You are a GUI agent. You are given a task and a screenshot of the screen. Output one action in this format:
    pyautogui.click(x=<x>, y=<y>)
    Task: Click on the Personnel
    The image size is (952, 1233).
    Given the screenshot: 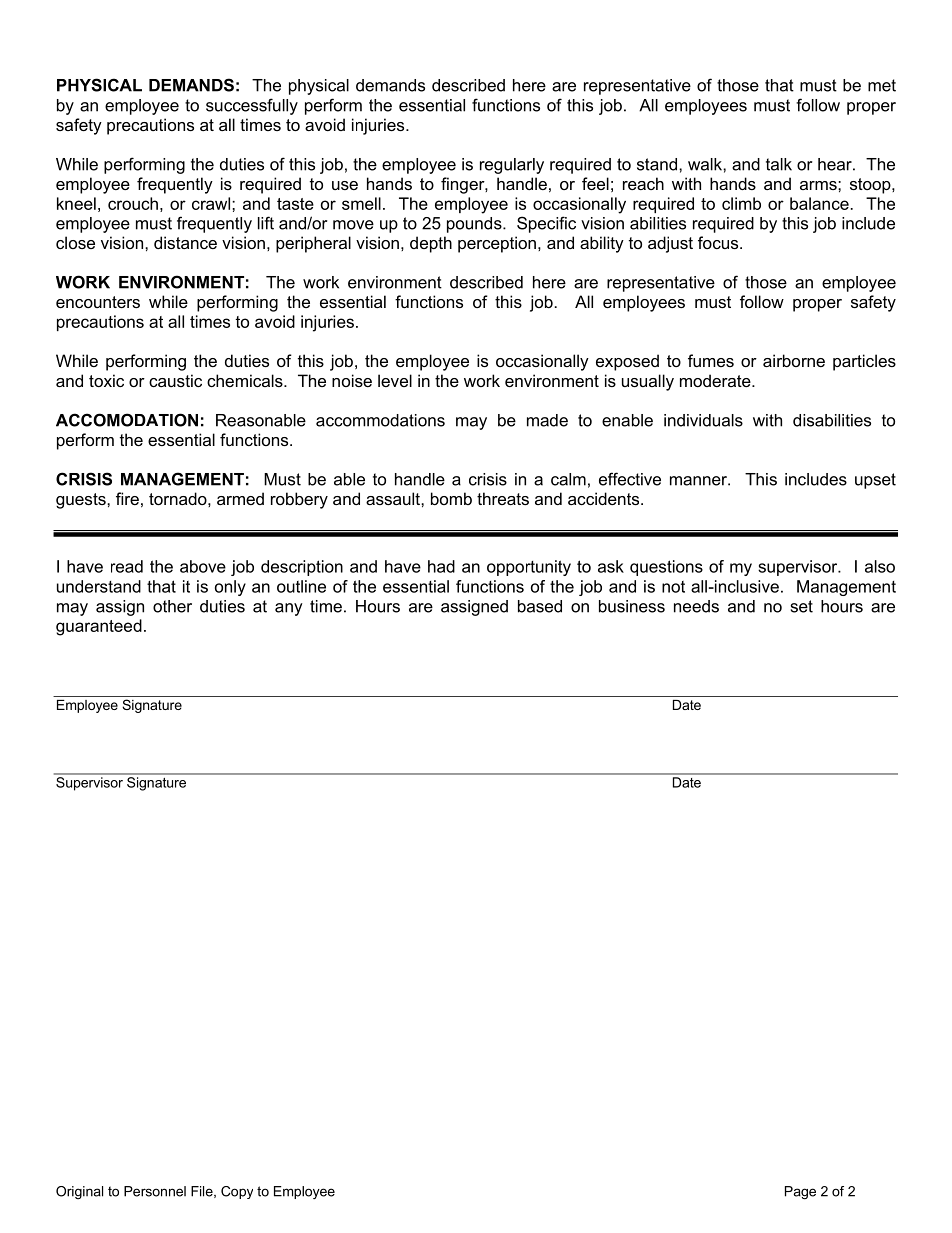 What is the action you would take?
    pyautogui.click(x=155, y=1191)
